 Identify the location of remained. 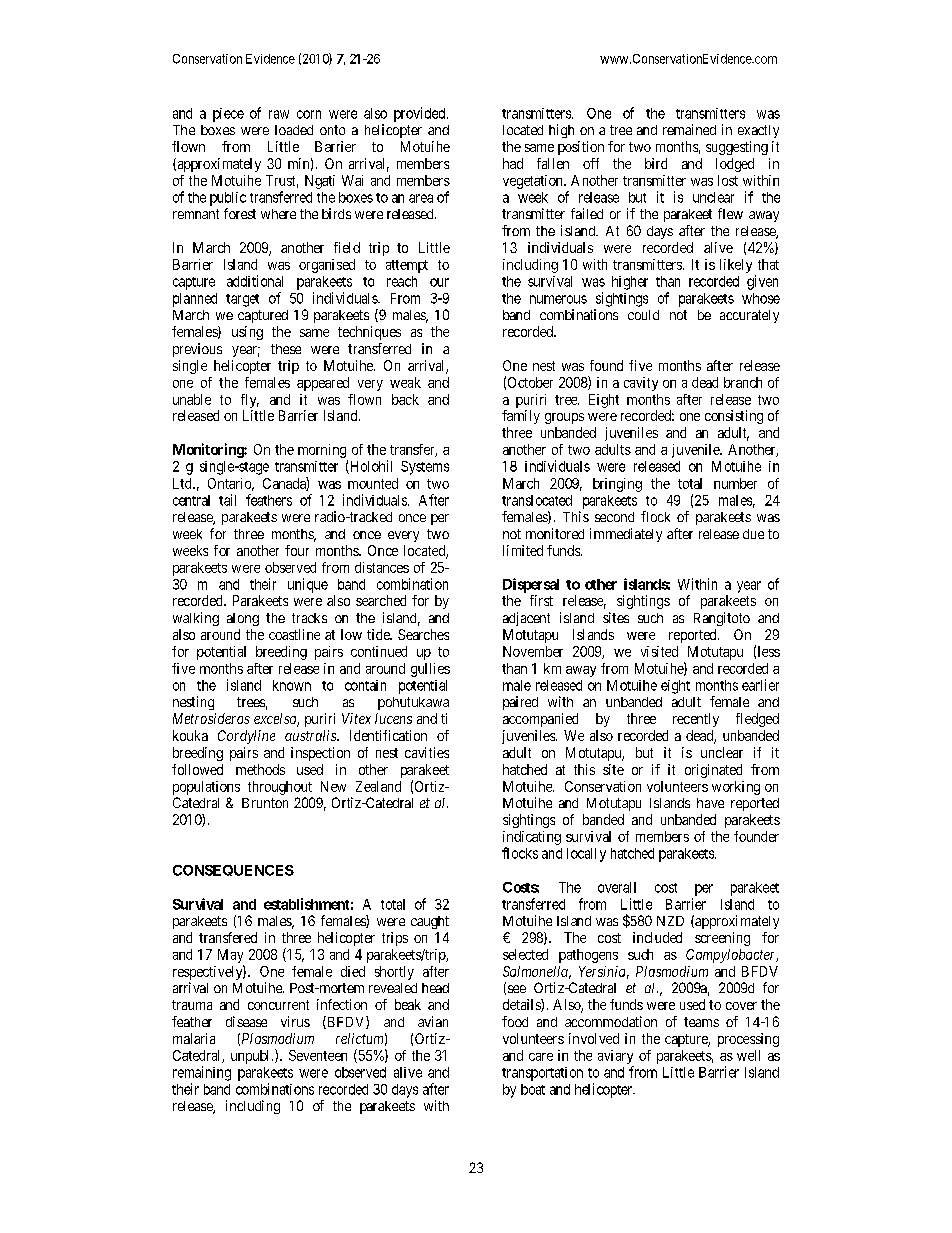
(689, 129).
